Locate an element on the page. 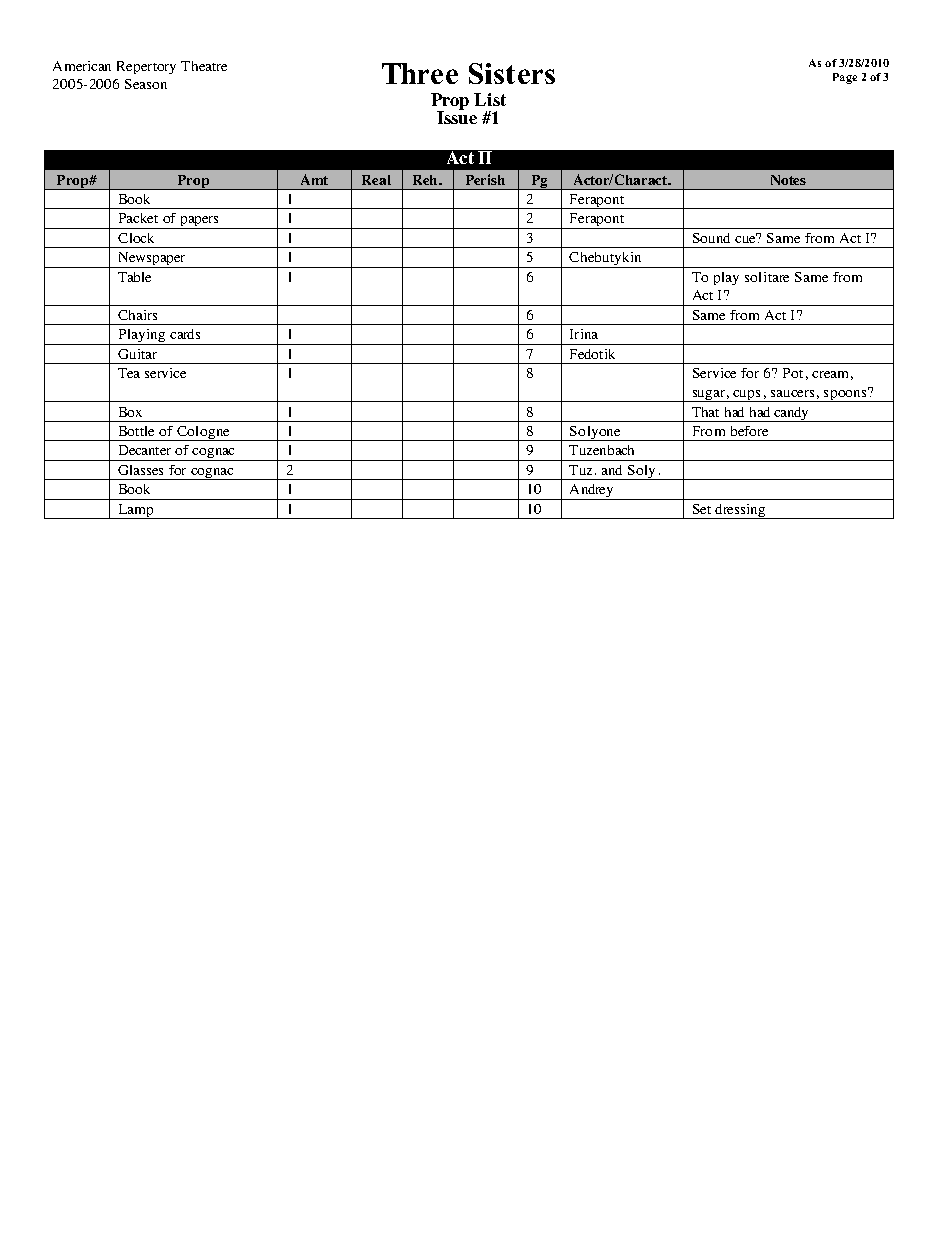 Image resolution: width=952 pixels, height=1233 pixels. Packet is located at coordinates (138, 218).
